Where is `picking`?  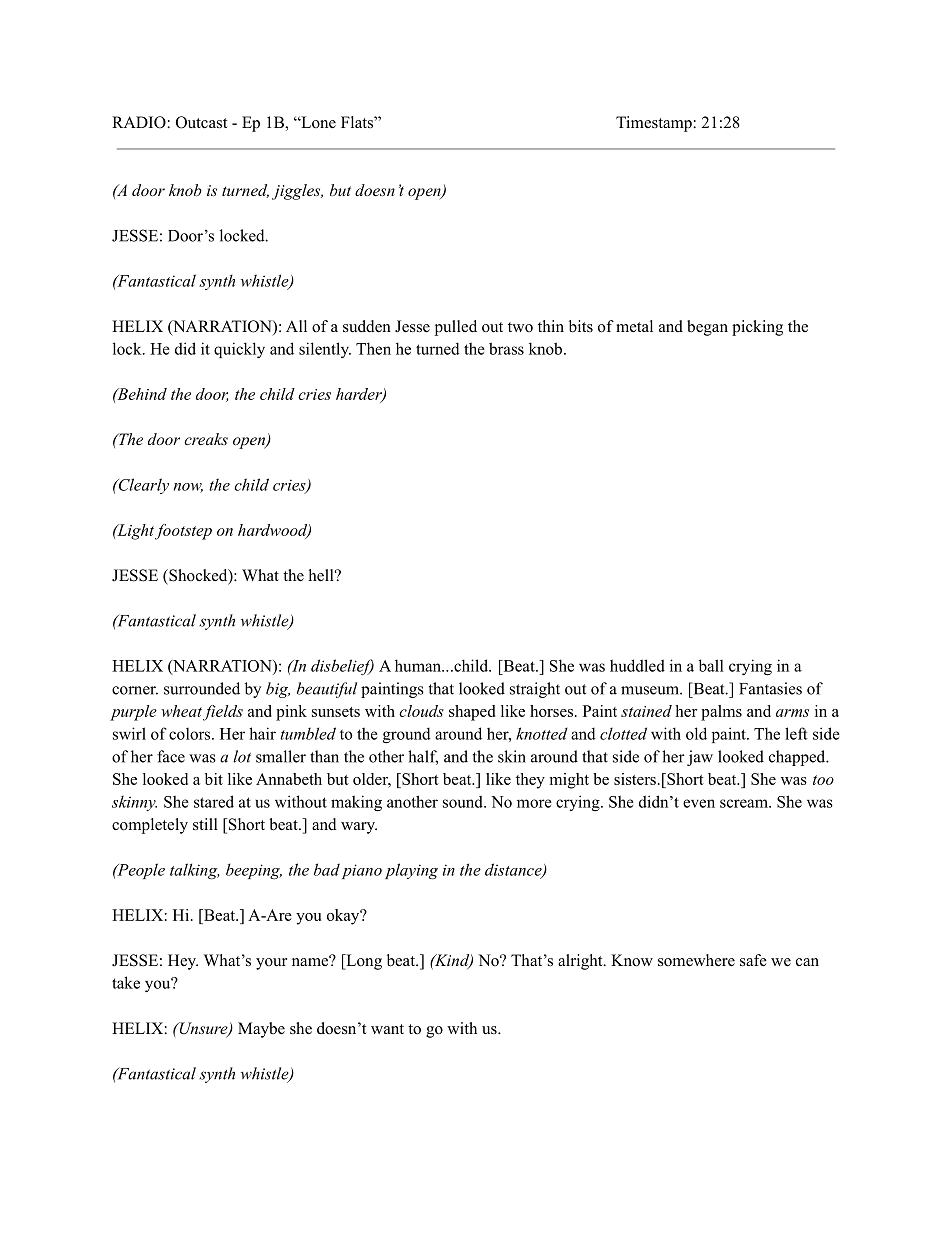 picking is located at coordinates (757, 328).
